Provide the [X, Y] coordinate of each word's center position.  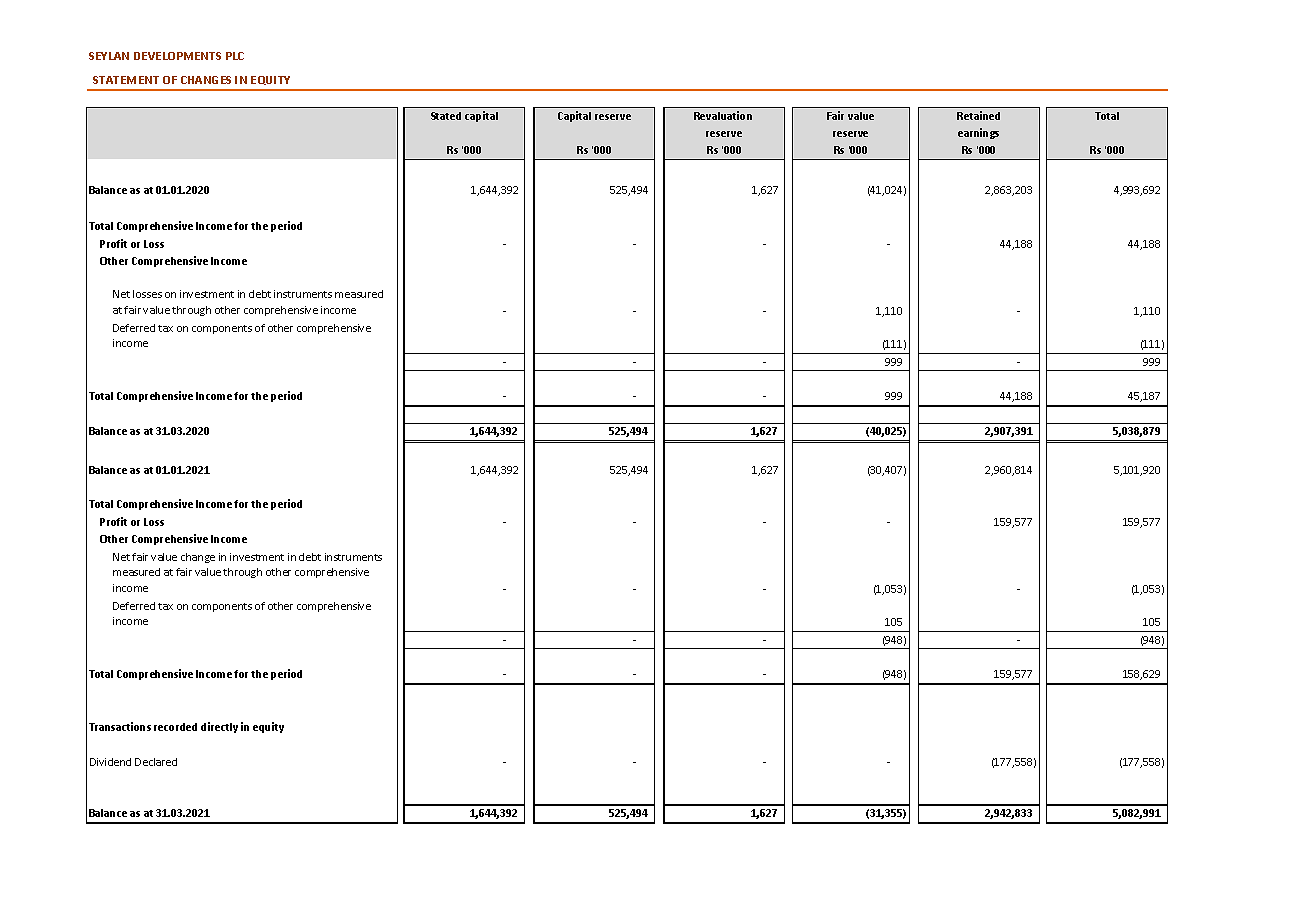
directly [219, 727]
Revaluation [723, 115]
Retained [978, 115]
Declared [156, 762]
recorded [175, 727]
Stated [446, 116]
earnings [978, 133]
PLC [235, 56]
